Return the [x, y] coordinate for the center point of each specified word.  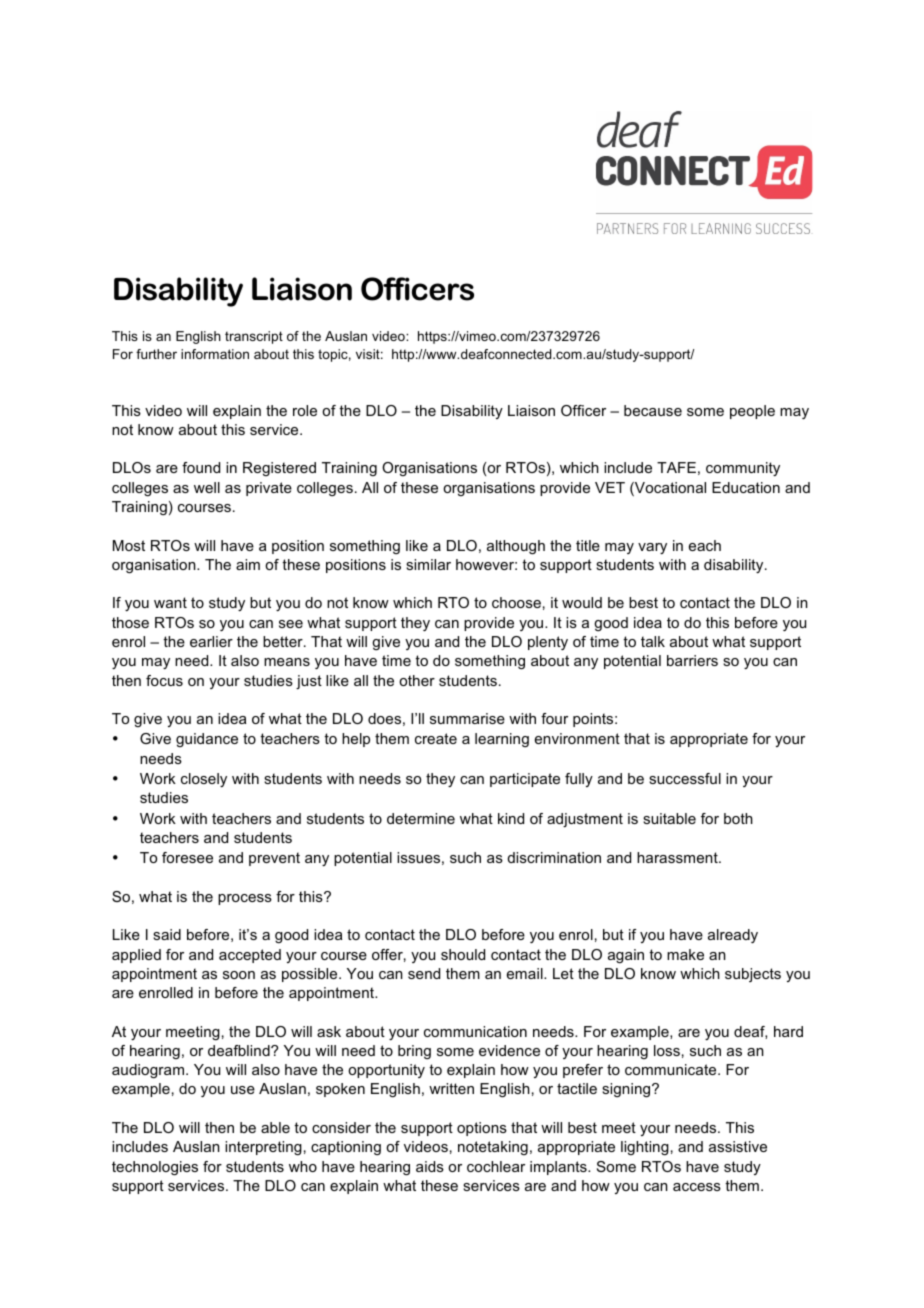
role [305, 410]
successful [685, 778]
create [436, 738]
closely [204, 780]
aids [430, 1166]
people [752, 412]
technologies [155, 1168]
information [215, 354]
